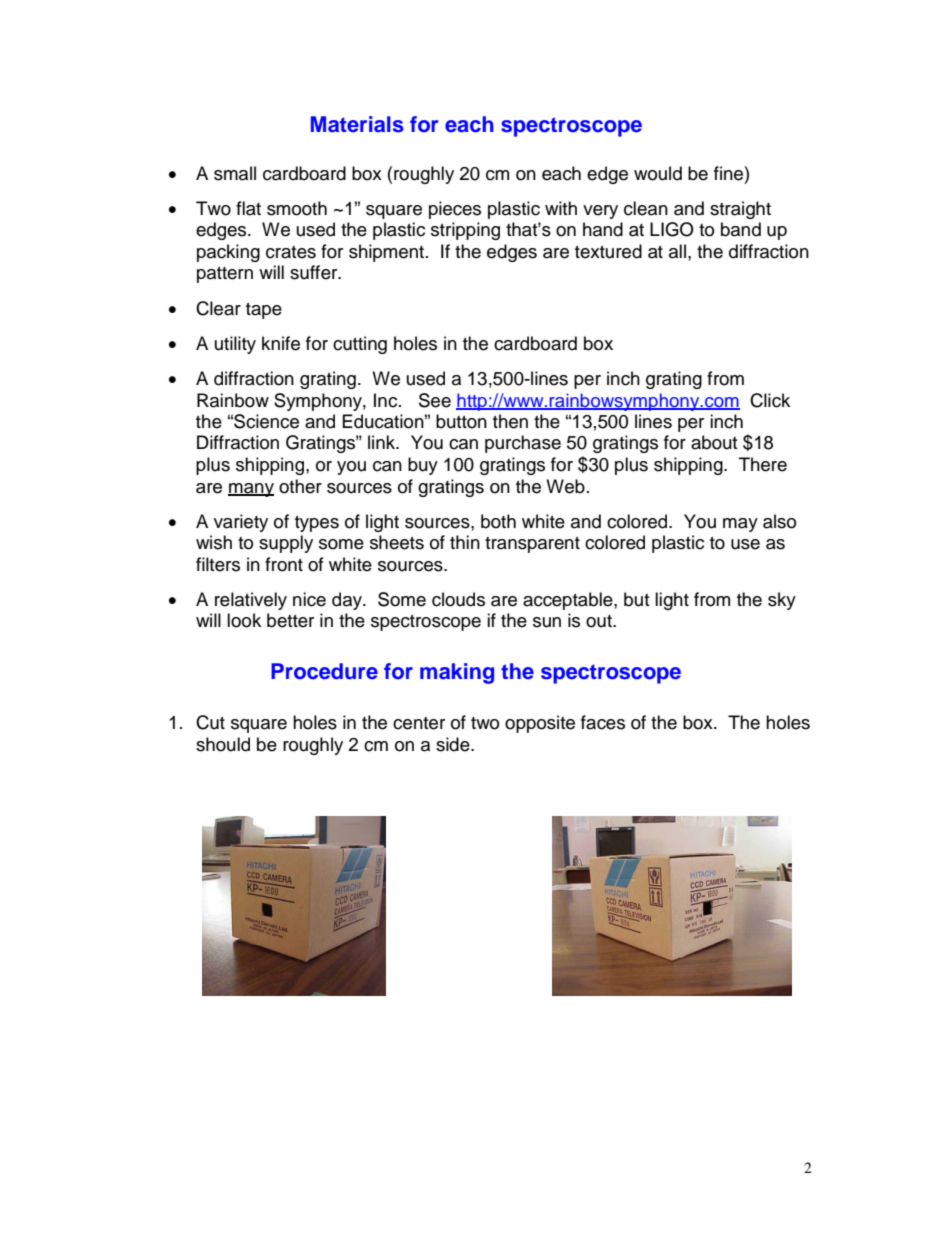 This image has width=952, height=1233. Describe the element at coordinates (235, 173) in the image. I see `small` at that location.
